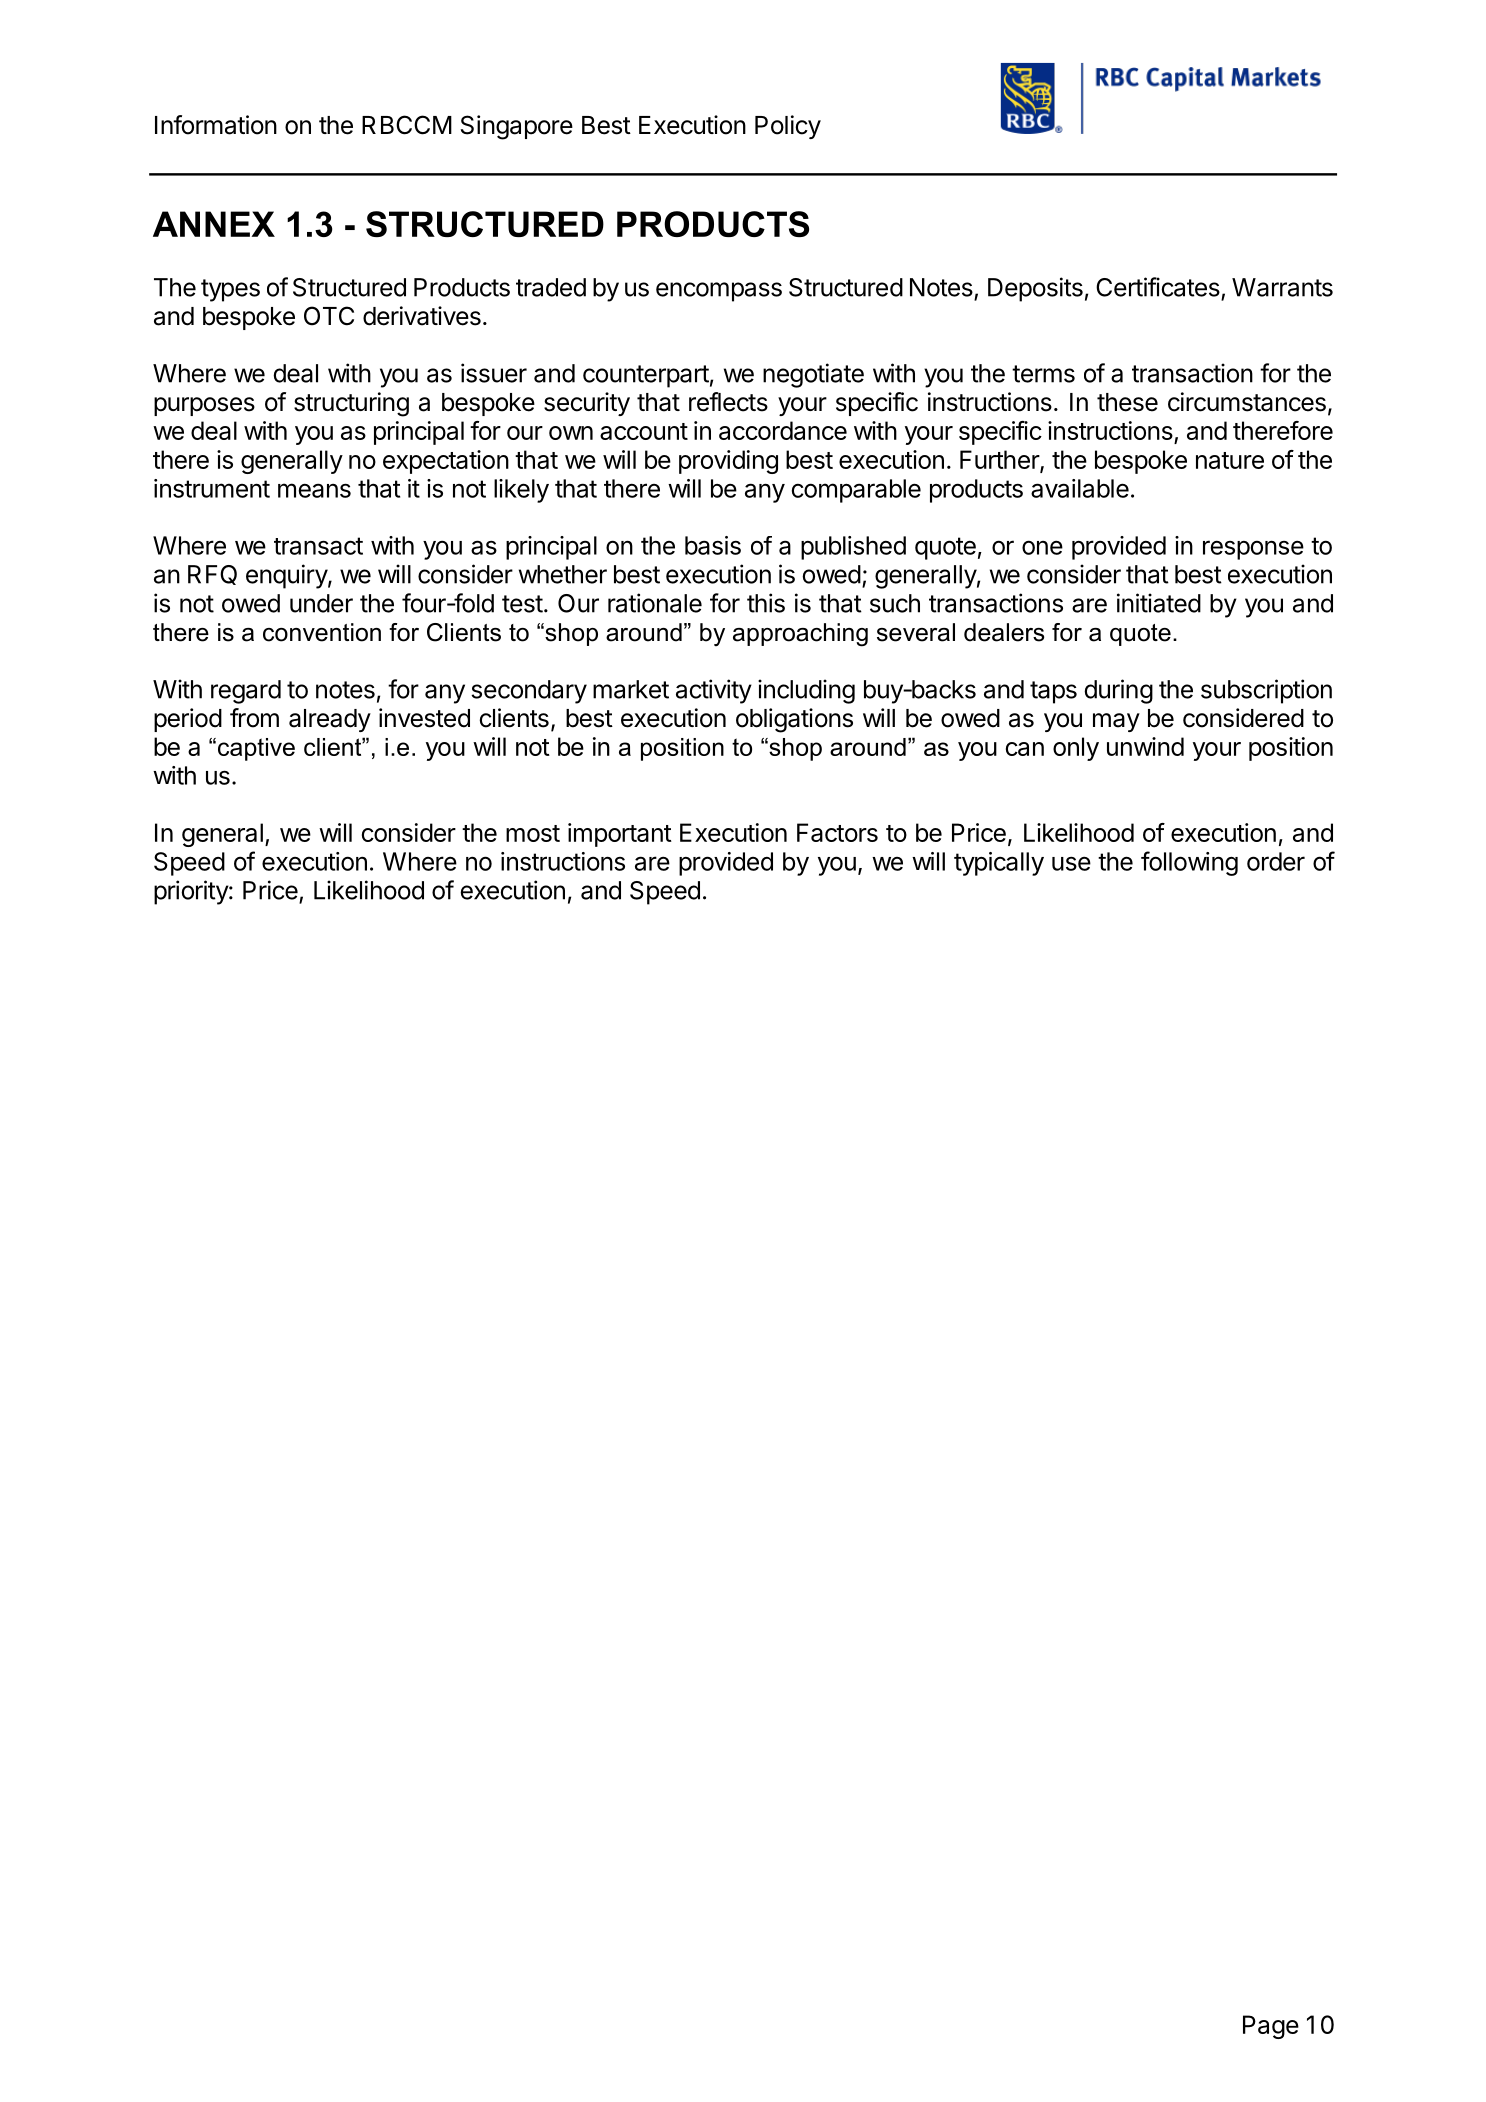 The width and height of the screenshot is (1486, 2102). I want to click on most, so click(533, 833).
